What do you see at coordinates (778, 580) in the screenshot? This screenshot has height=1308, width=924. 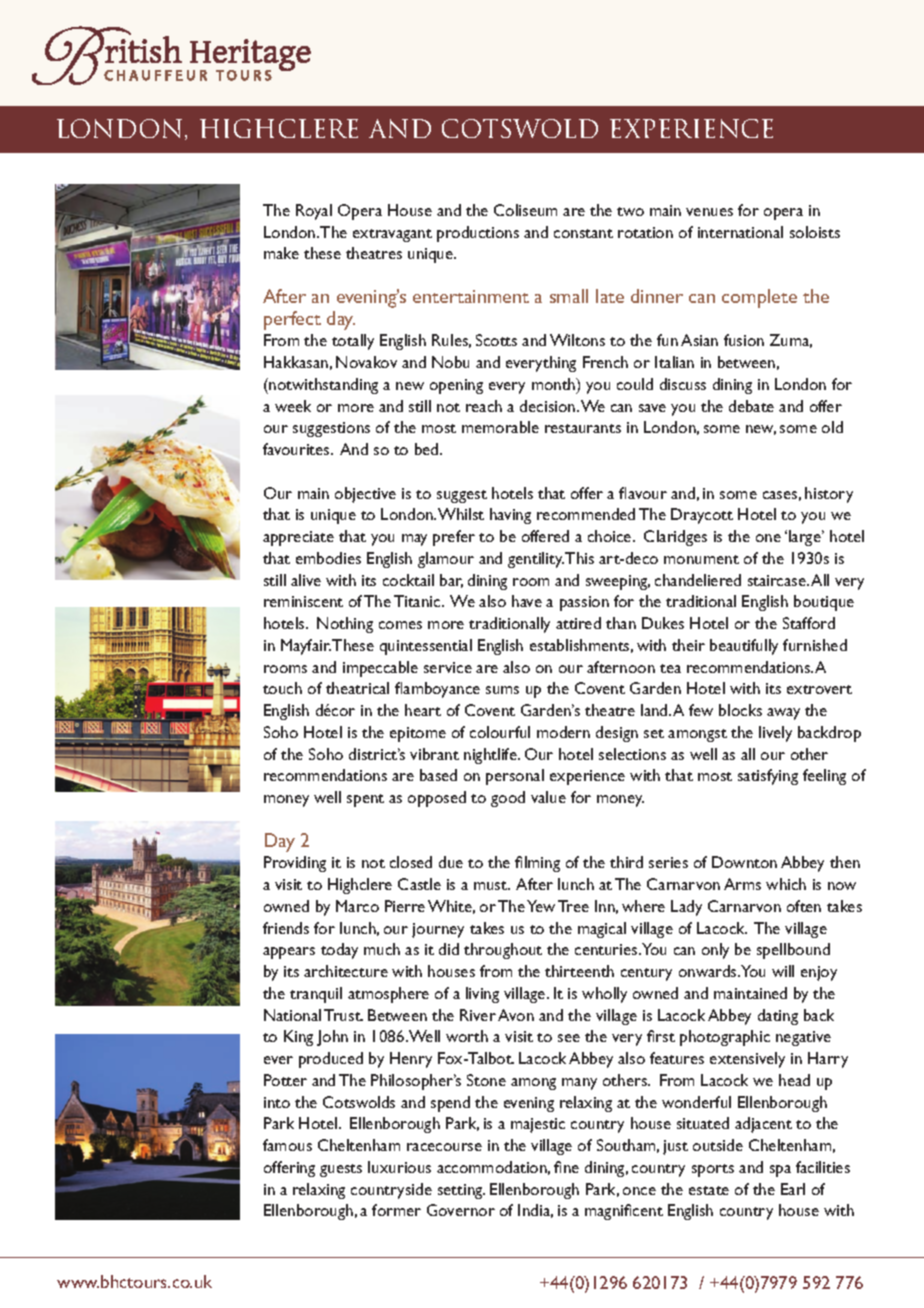 I see `staircase` at bounding box center [778, 580].
